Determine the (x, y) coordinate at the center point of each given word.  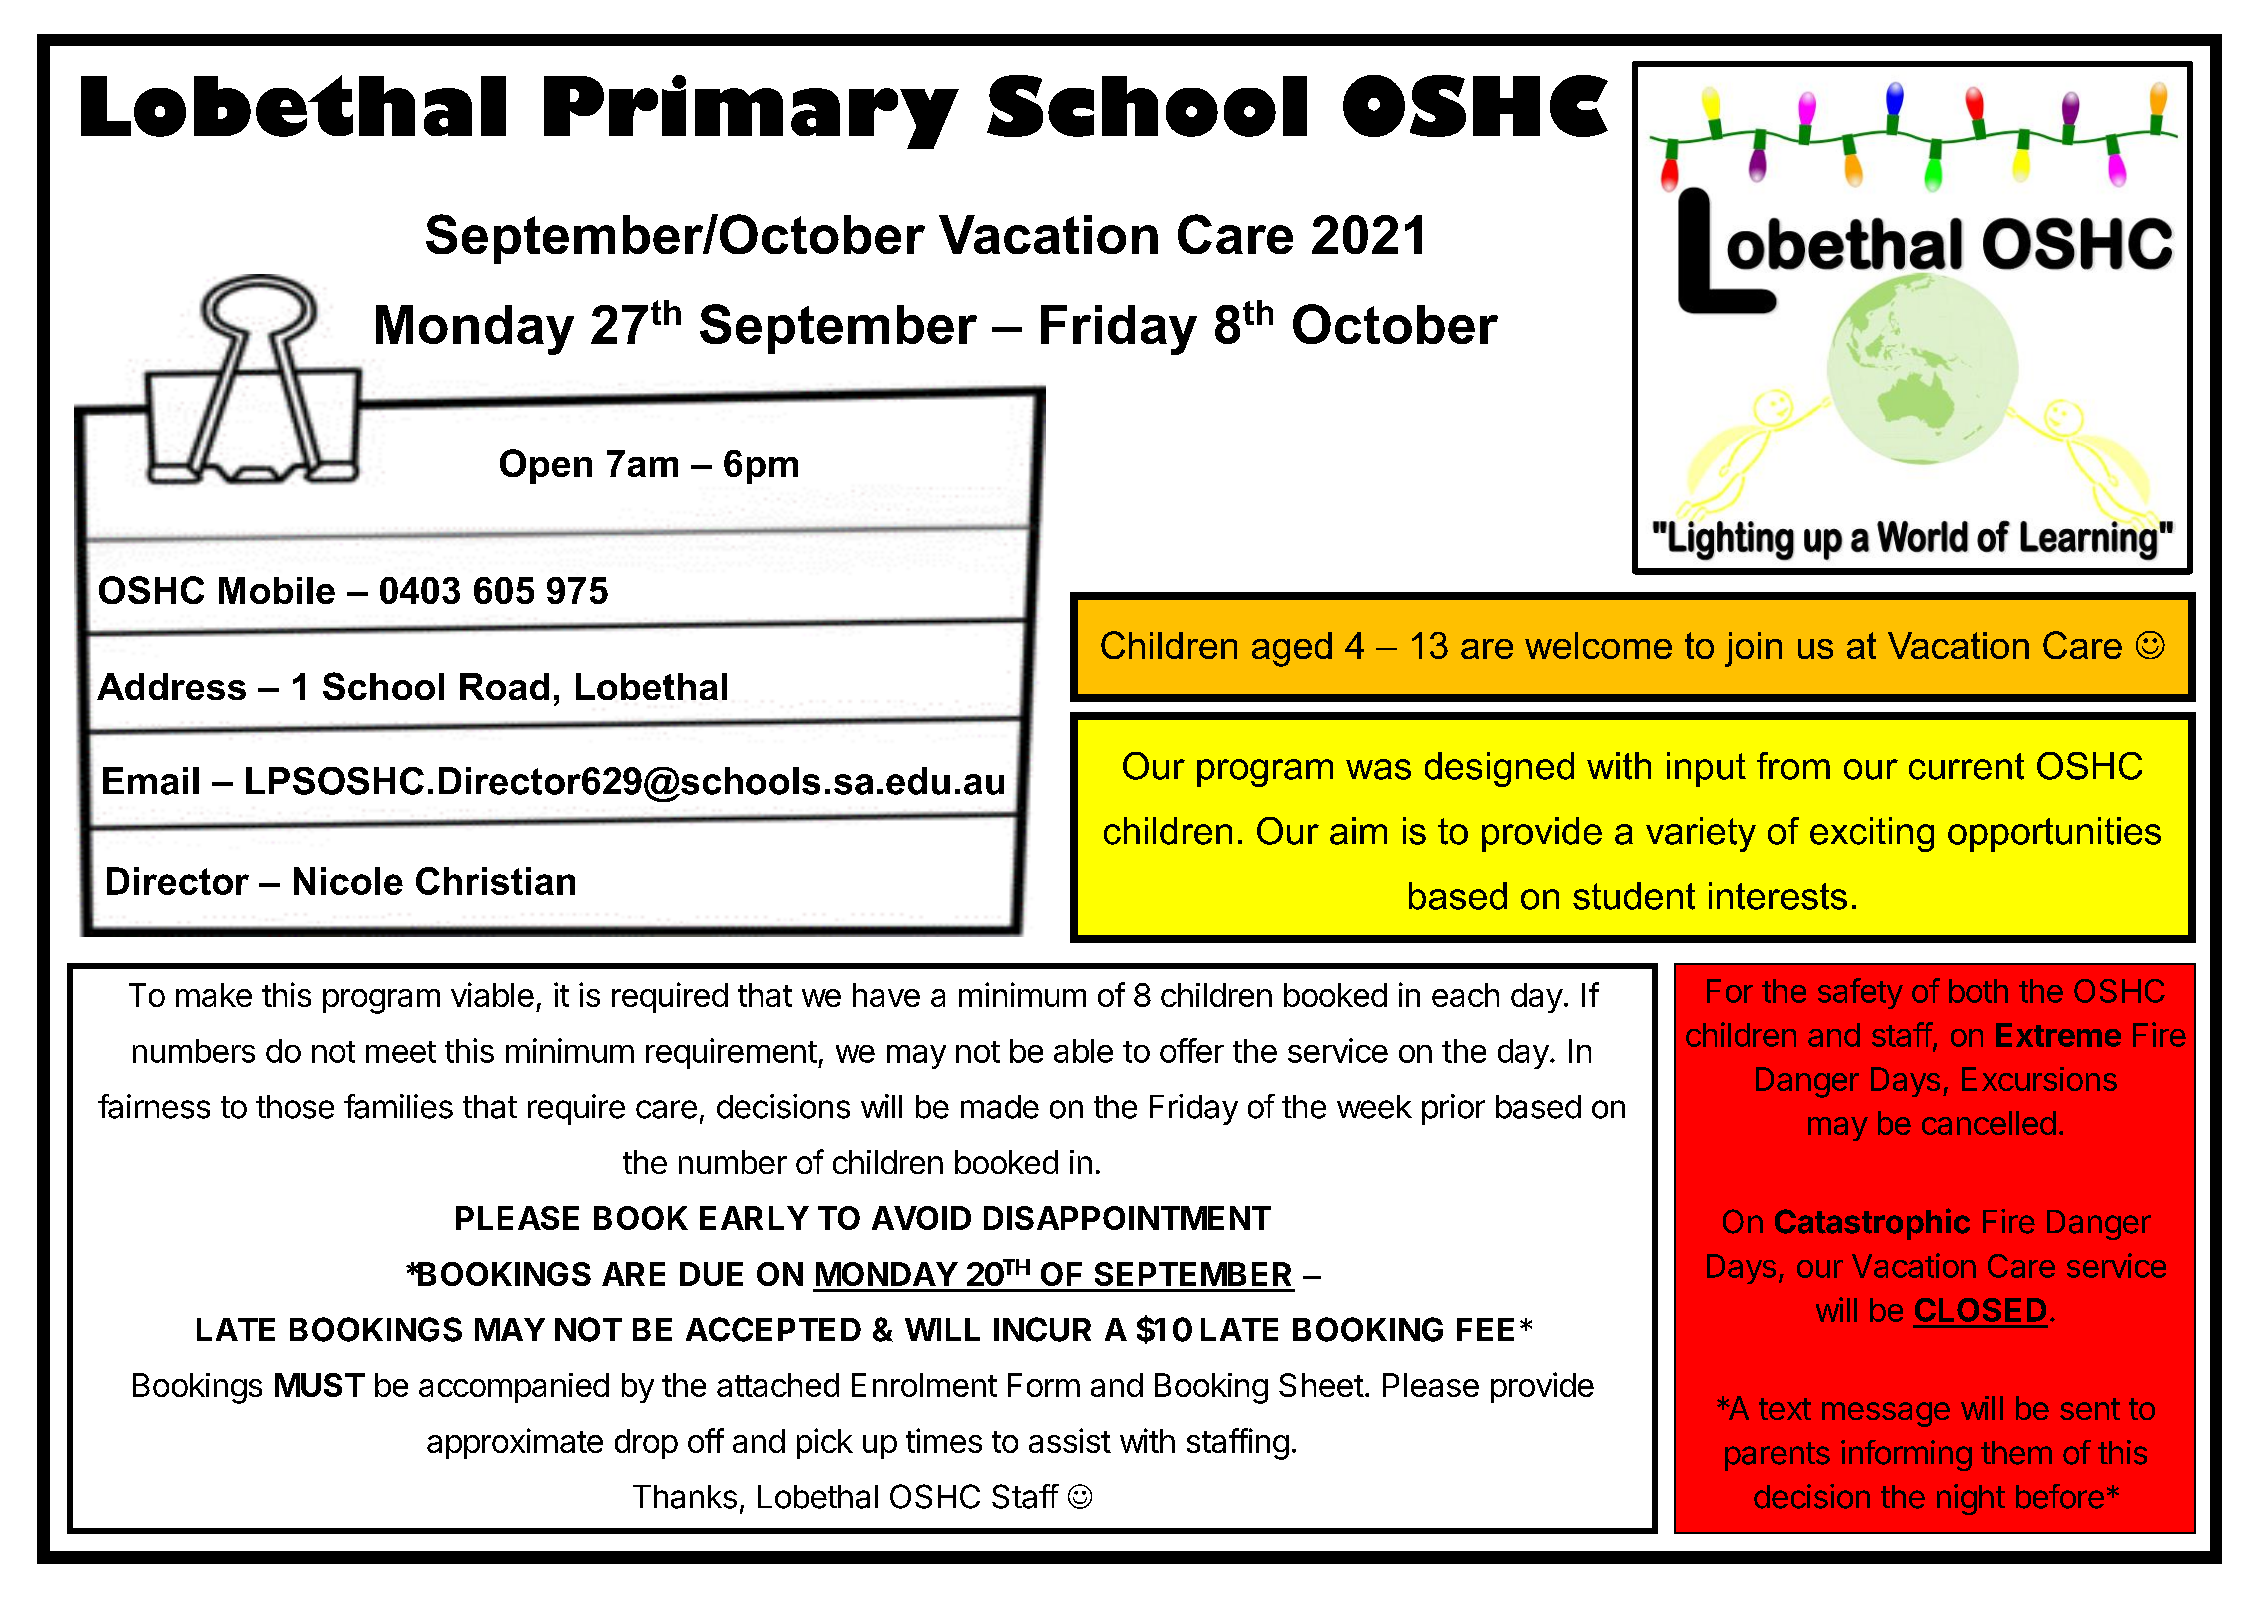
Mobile (277, 590)
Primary (751, 112)
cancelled (1989, 1123)
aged (1292, 649)
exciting (1872, 834)
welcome (1598, 645)
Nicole (348, 881)
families (398, 1106)
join (1753, 649)
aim (1358, 831)
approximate (515, 1443)
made (1000, 1107)
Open (546, 466)
